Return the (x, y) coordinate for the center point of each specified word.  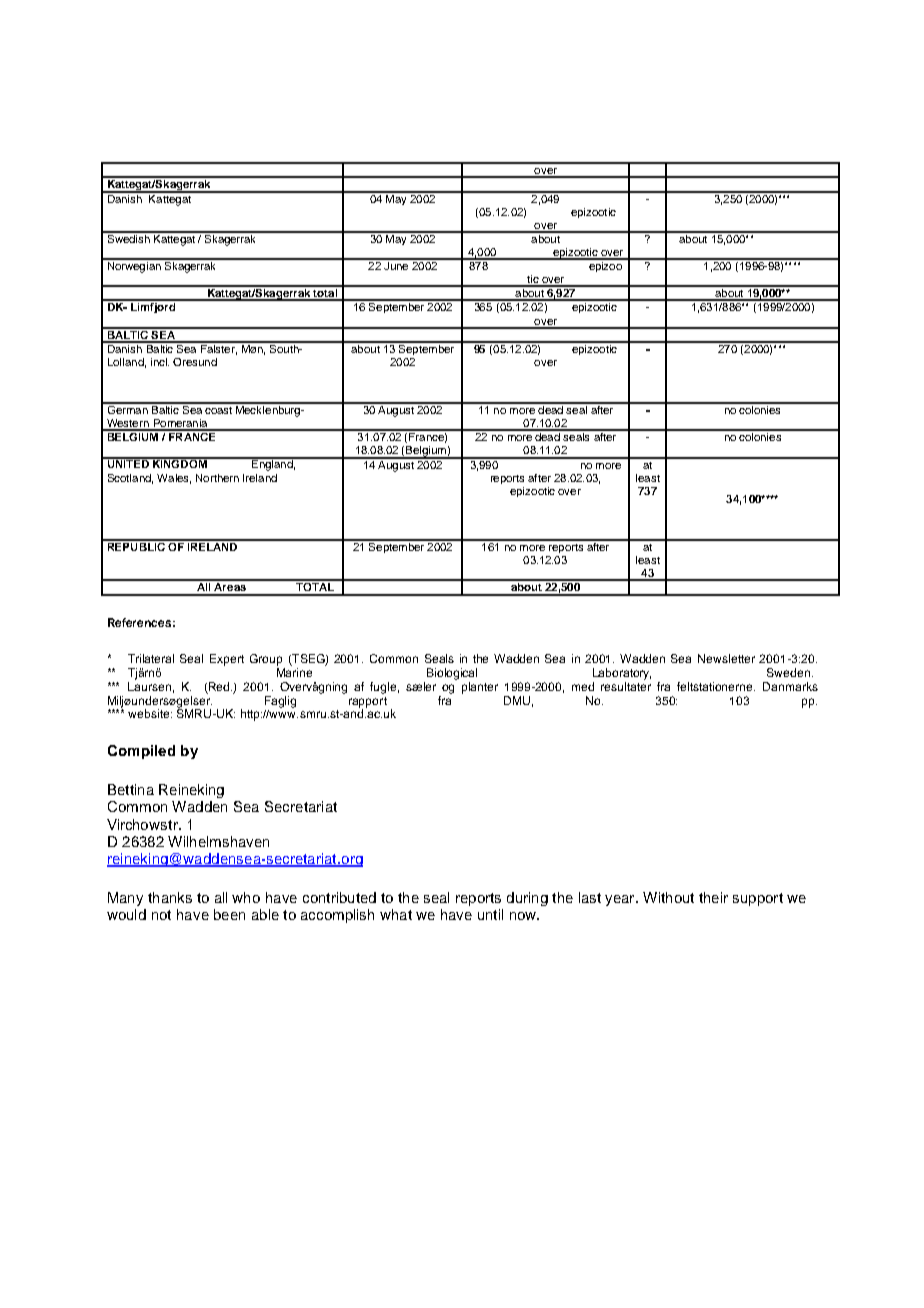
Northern (217, 478)
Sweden (790, 672)
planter (480, 688)
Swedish (128, 237)
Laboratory (622, 674)
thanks (170, 897)
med (583, 686)
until (490, 914)
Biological (452, 674)
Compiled (141, 752)
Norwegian (134, 266)
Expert (227, 660)
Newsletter (726, 658)
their (713, 897)
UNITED (128, 463)
